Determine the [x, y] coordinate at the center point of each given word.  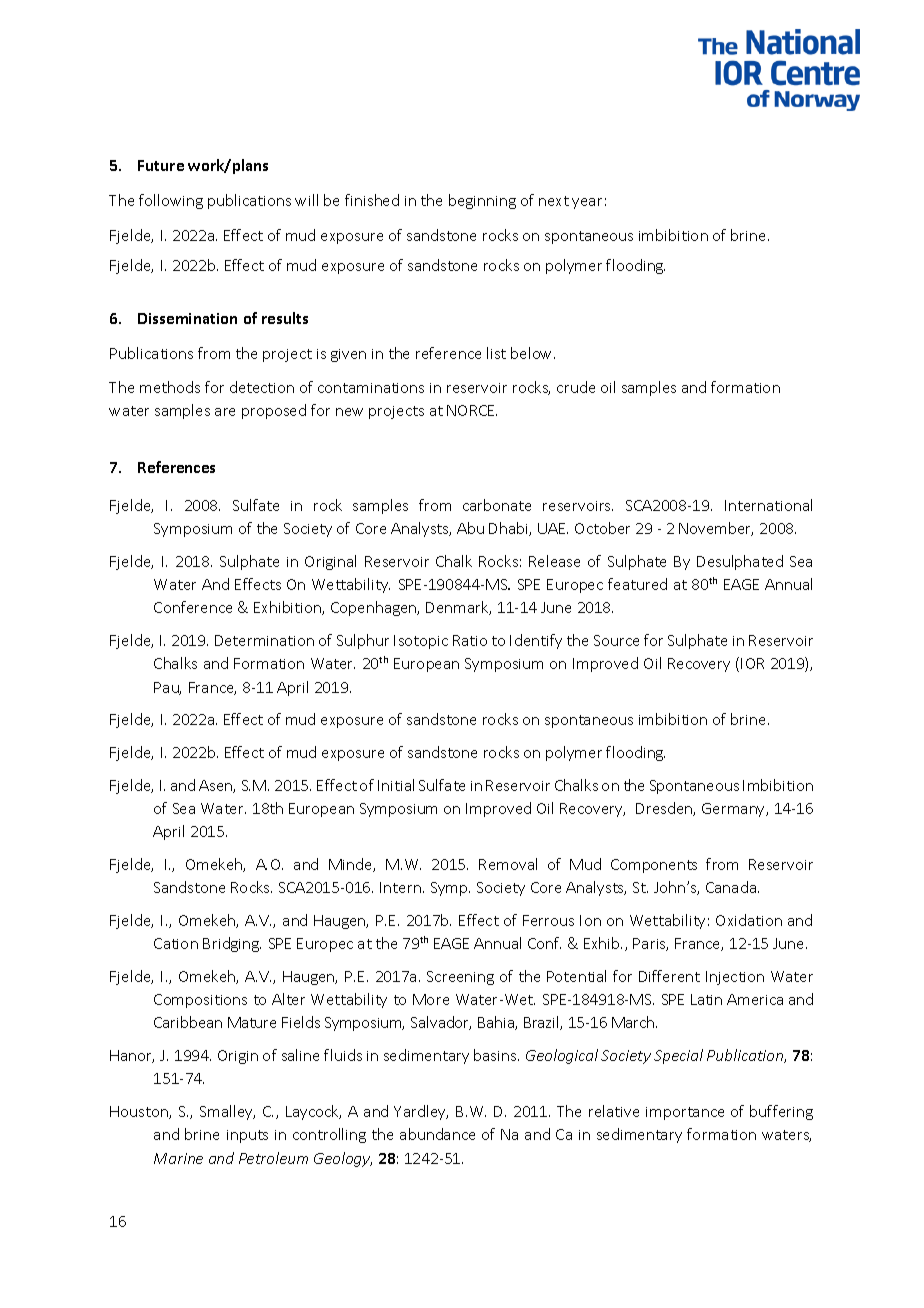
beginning [482, 201]
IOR [752, 663]
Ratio [470, 640]
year [587, 203]
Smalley [227, 1112]
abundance [437, 1134]
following [171, 201]
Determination [264, 640]
